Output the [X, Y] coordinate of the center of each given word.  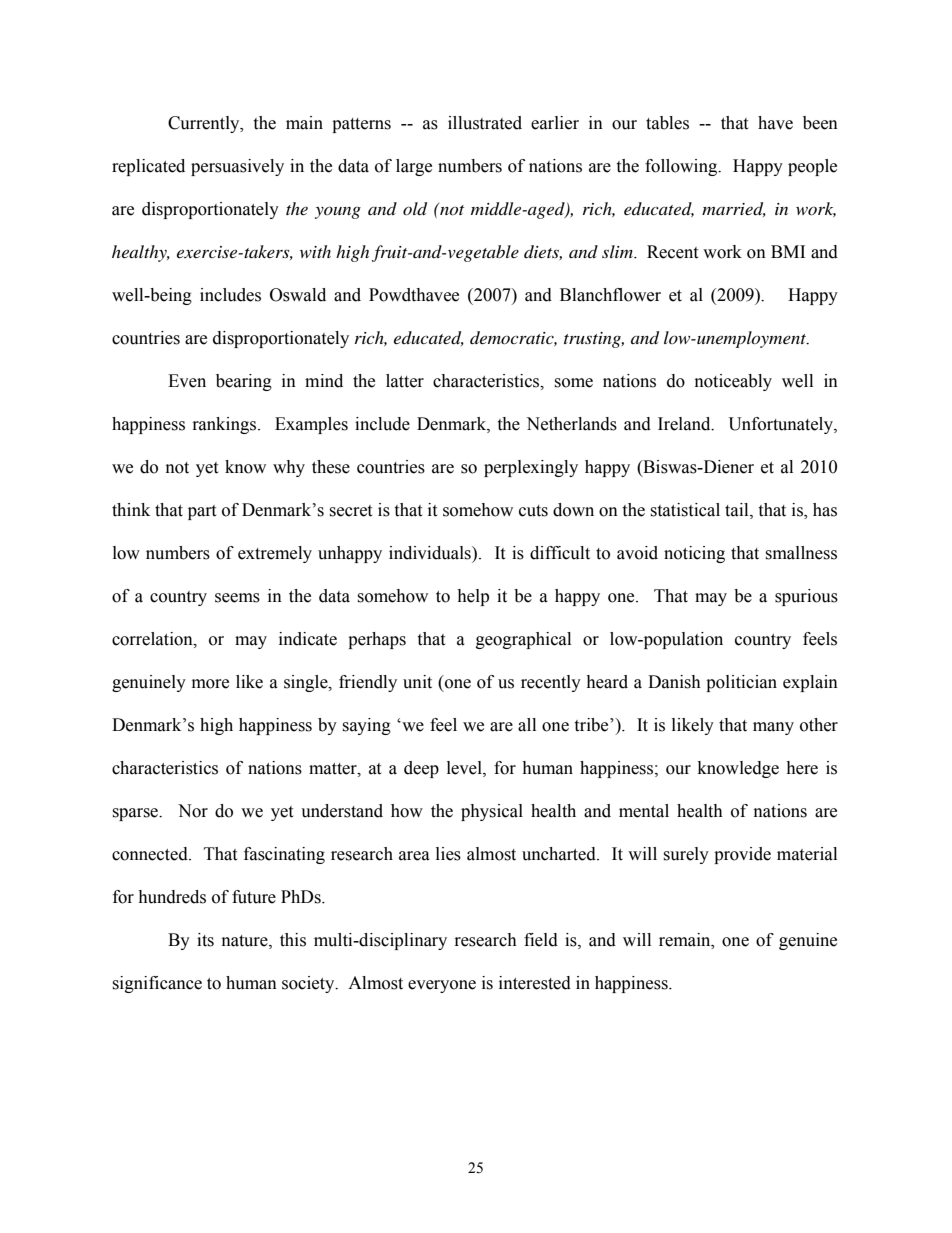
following [682, 167]
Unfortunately [782, 425]
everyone [442, 986]
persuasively [237, 167]
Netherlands [571, 424]
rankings [226, 425]
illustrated [485, 123]
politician [741, 683]
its [205, 940]
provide [742, 855]
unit [417, 682]
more [210, 684]
